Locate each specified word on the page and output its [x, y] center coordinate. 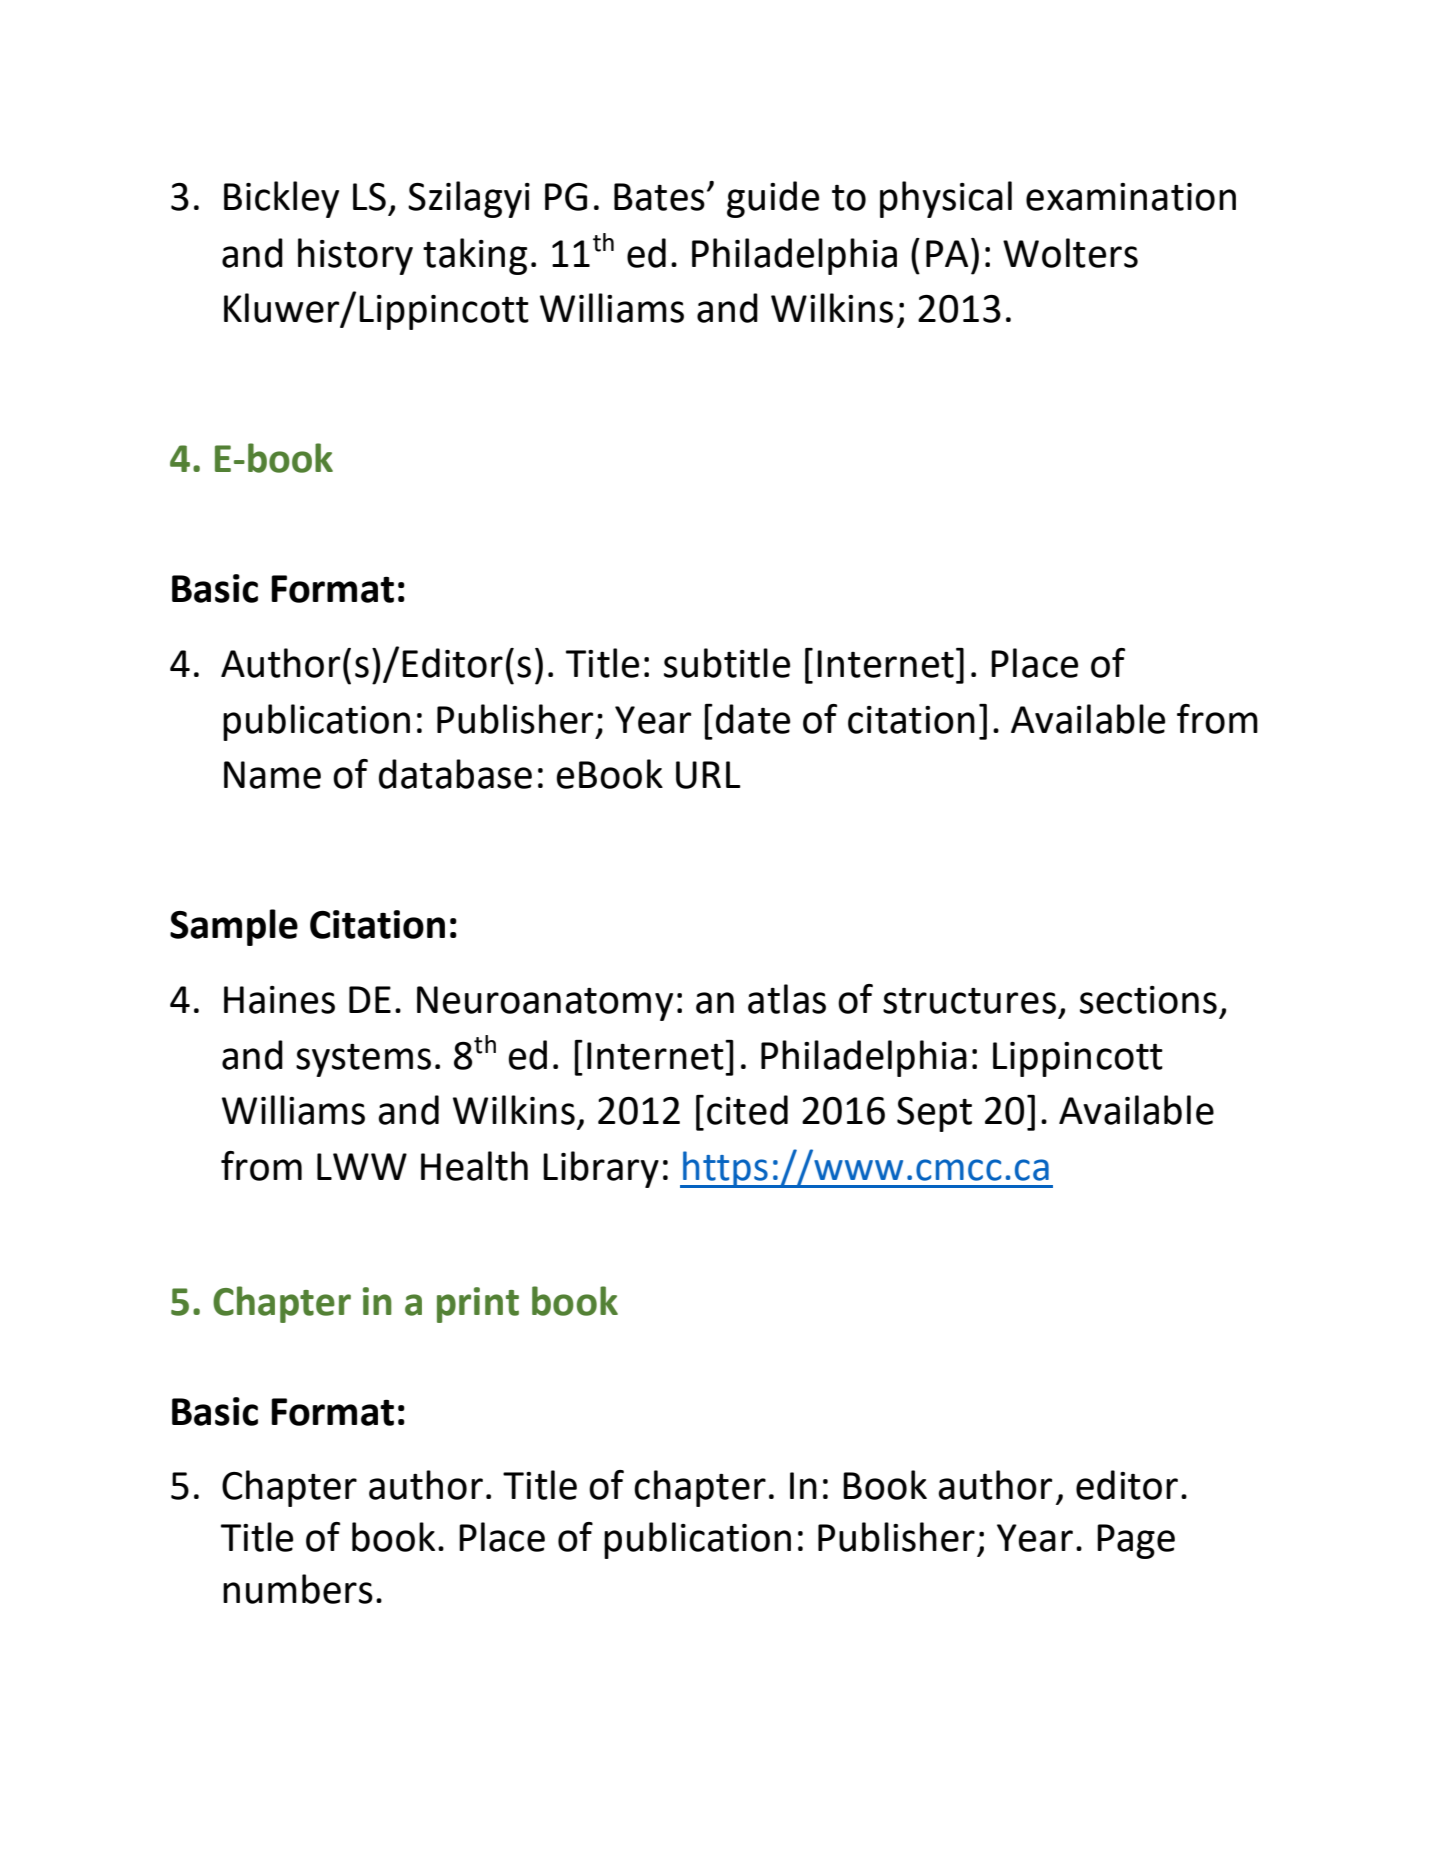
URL [708, 775]
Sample [234, 927]
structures [969, 1001]
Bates [659, 197]
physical [946, 199]
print [478, 1305]
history [355, 256]
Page [1136, 1541]
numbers [298, 1589]
